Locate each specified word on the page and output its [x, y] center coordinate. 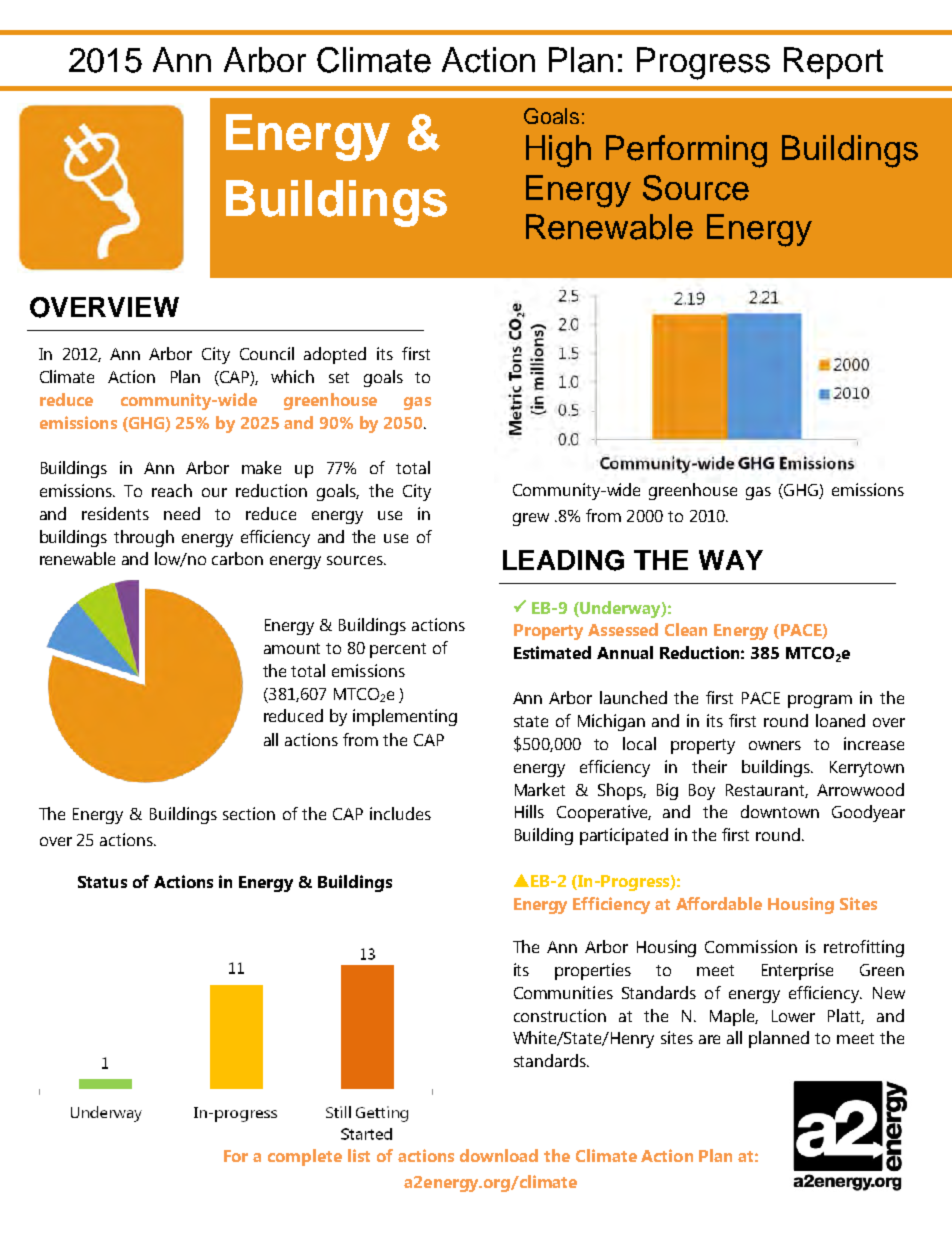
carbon [237, 558]
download [499, 1155]
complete [305, 1157]
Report [833, 63]
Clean [686, 629]
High [558, 151]
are [709, 1039]
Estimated [552, 652]
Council [267, 353]
